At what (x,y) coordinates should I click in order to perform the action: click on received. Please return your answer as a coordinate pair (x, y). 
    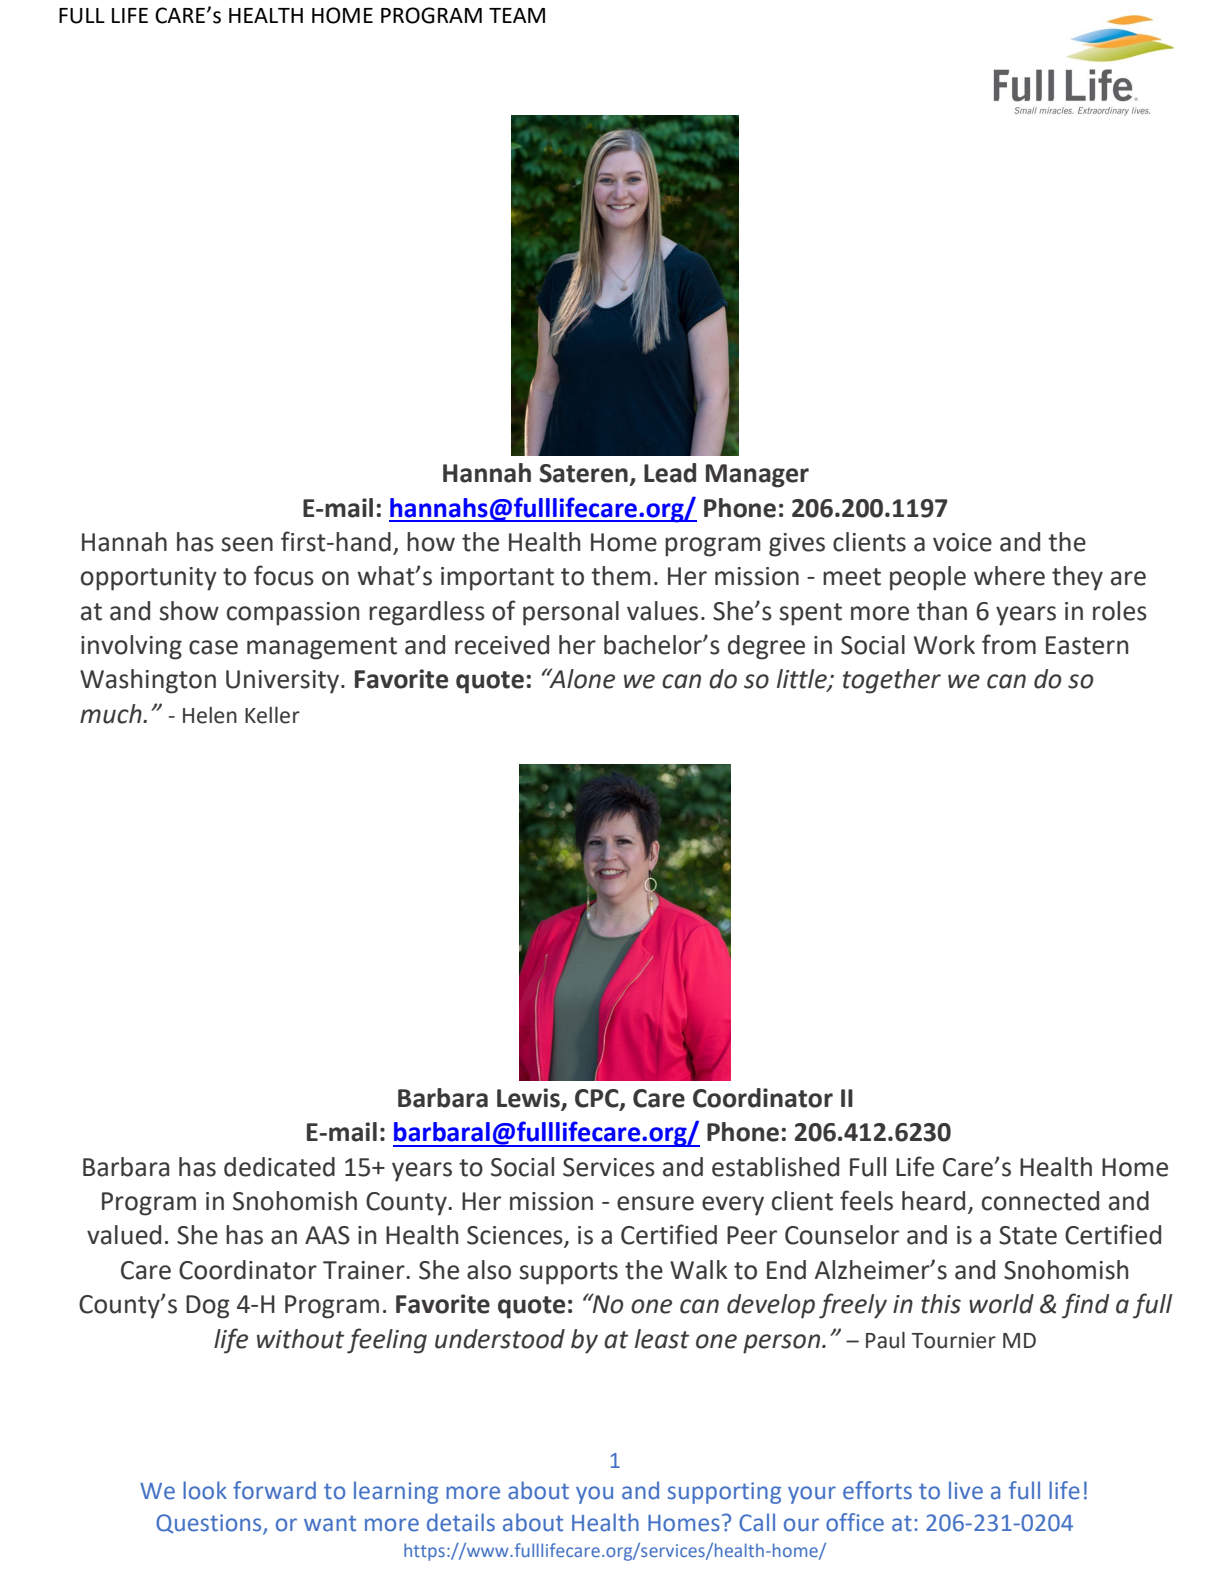
    Looking at the image, I should click on (502, 645).
